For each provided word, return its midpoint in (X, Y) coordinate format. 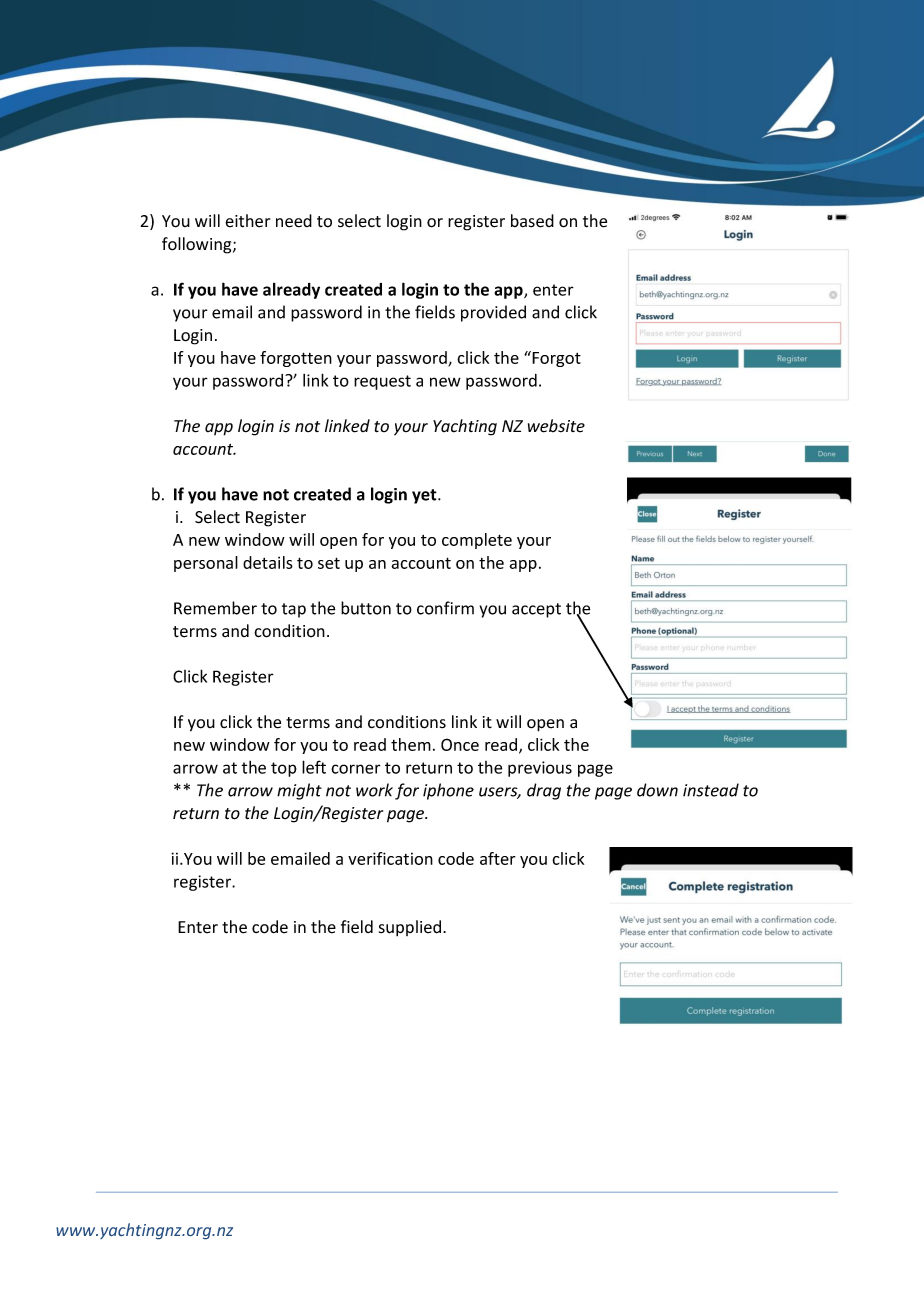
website (556, 426)
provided (493, 313)
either (247, 221)
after (497, 858)
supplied (410, 928)
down (657, 790)
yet (425, 496)
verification (390, 858)
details (268, 562)
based (532, 221)
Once (460, 744)
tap (294, 610)
